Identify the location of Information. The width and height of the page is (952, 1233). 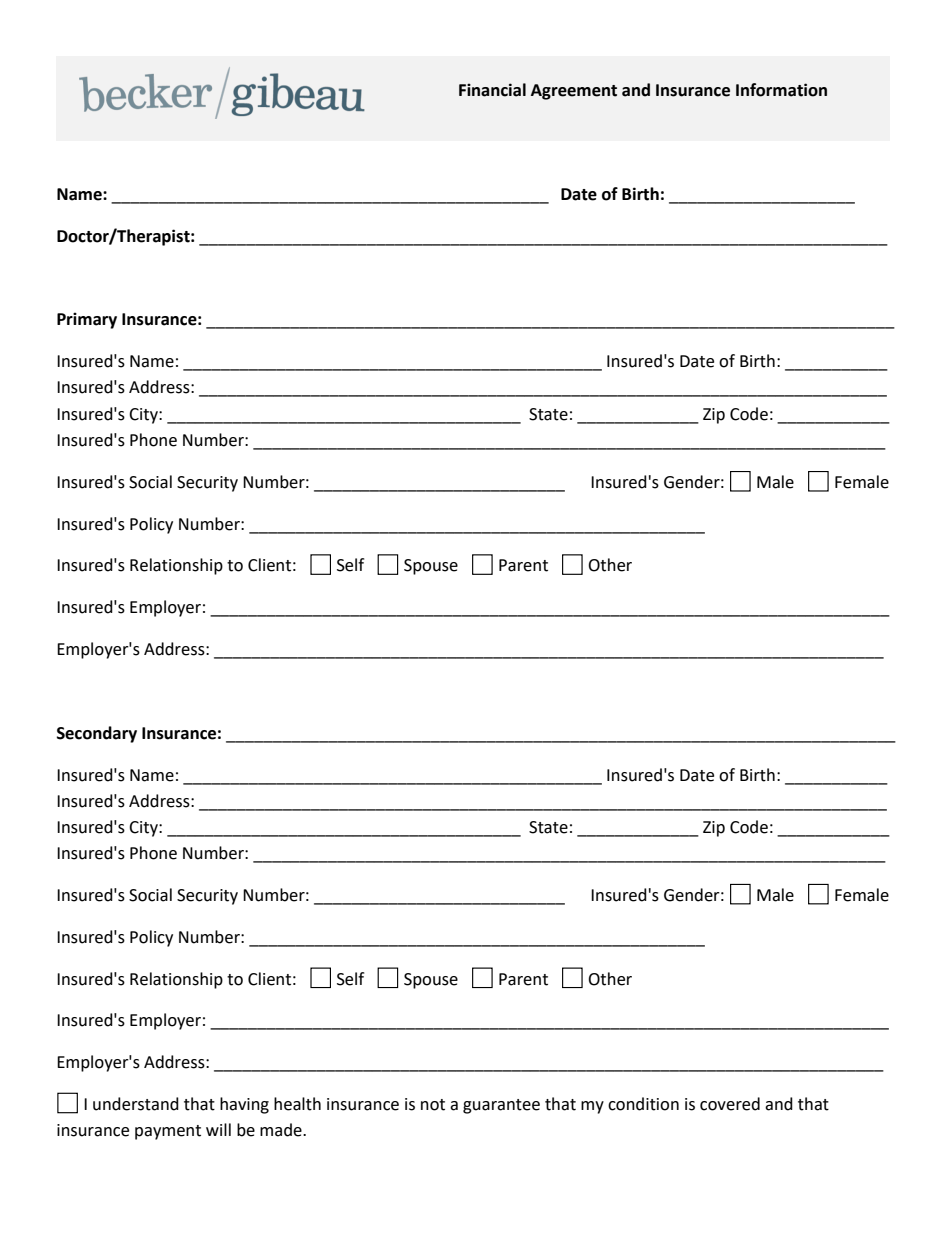
(781, 90).
